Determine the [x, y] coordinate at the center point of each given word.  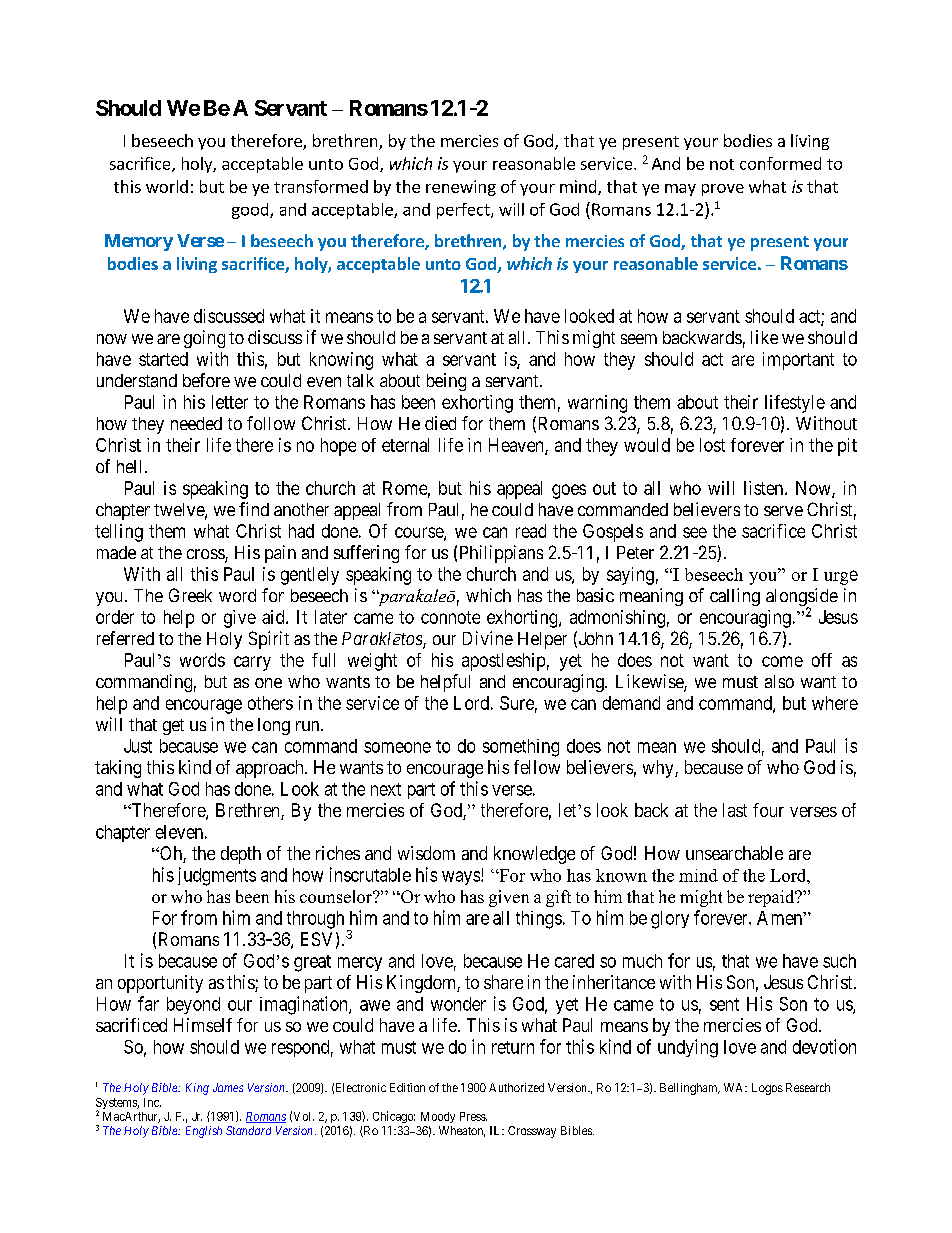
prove [723, 190]
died [440, 423]
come [782, 661]
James [228, 1087]
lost [712, 445]
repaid [772, 898]
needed [196, 423]
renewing [461, 188]
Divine [488, 638]
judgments [217, 876]
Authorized [516, 1087]
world [167, 186]
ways [461, 878]
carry [252, 663]
